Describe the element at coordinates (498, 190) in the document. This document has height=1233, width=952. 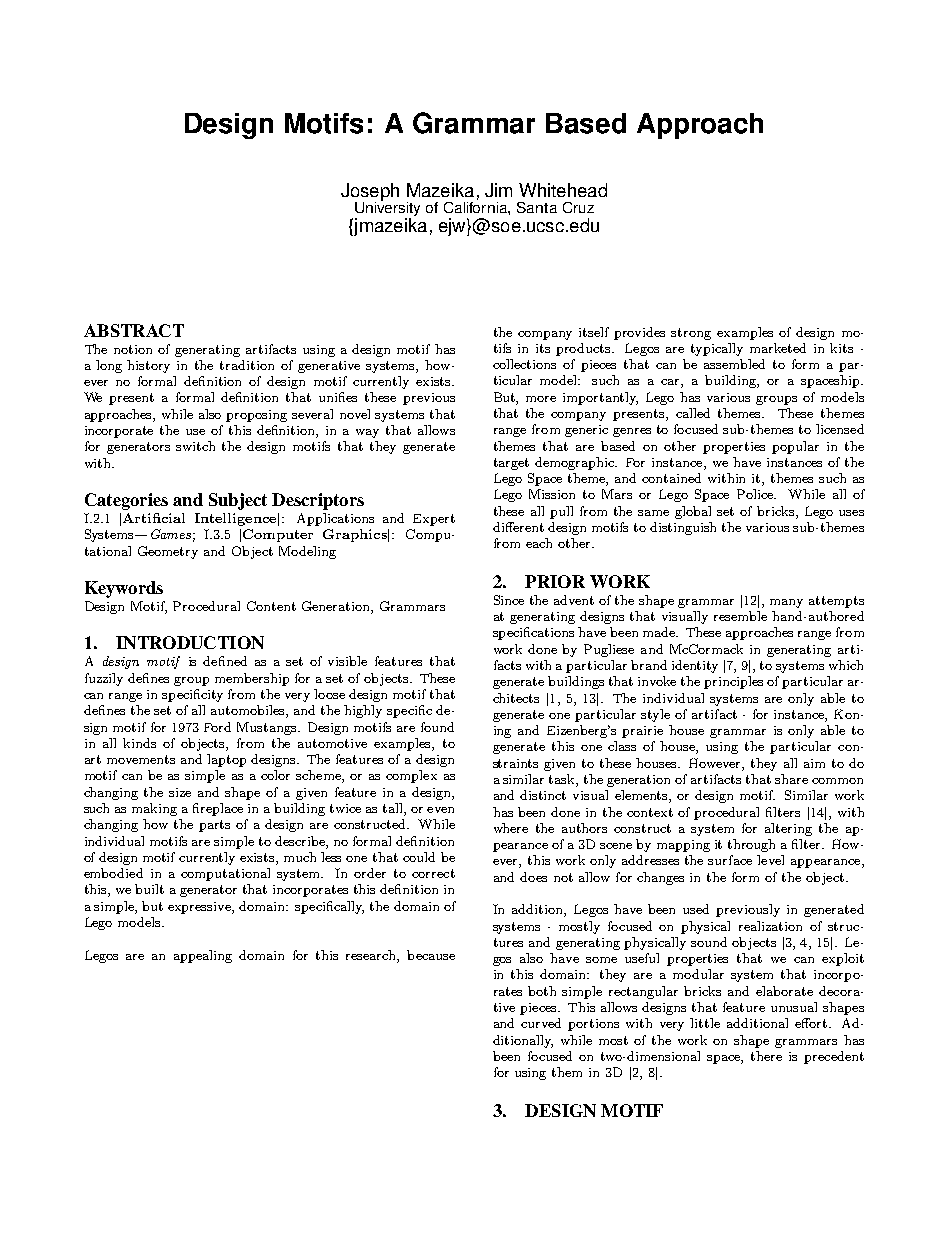
I see `Jim` at that location.
